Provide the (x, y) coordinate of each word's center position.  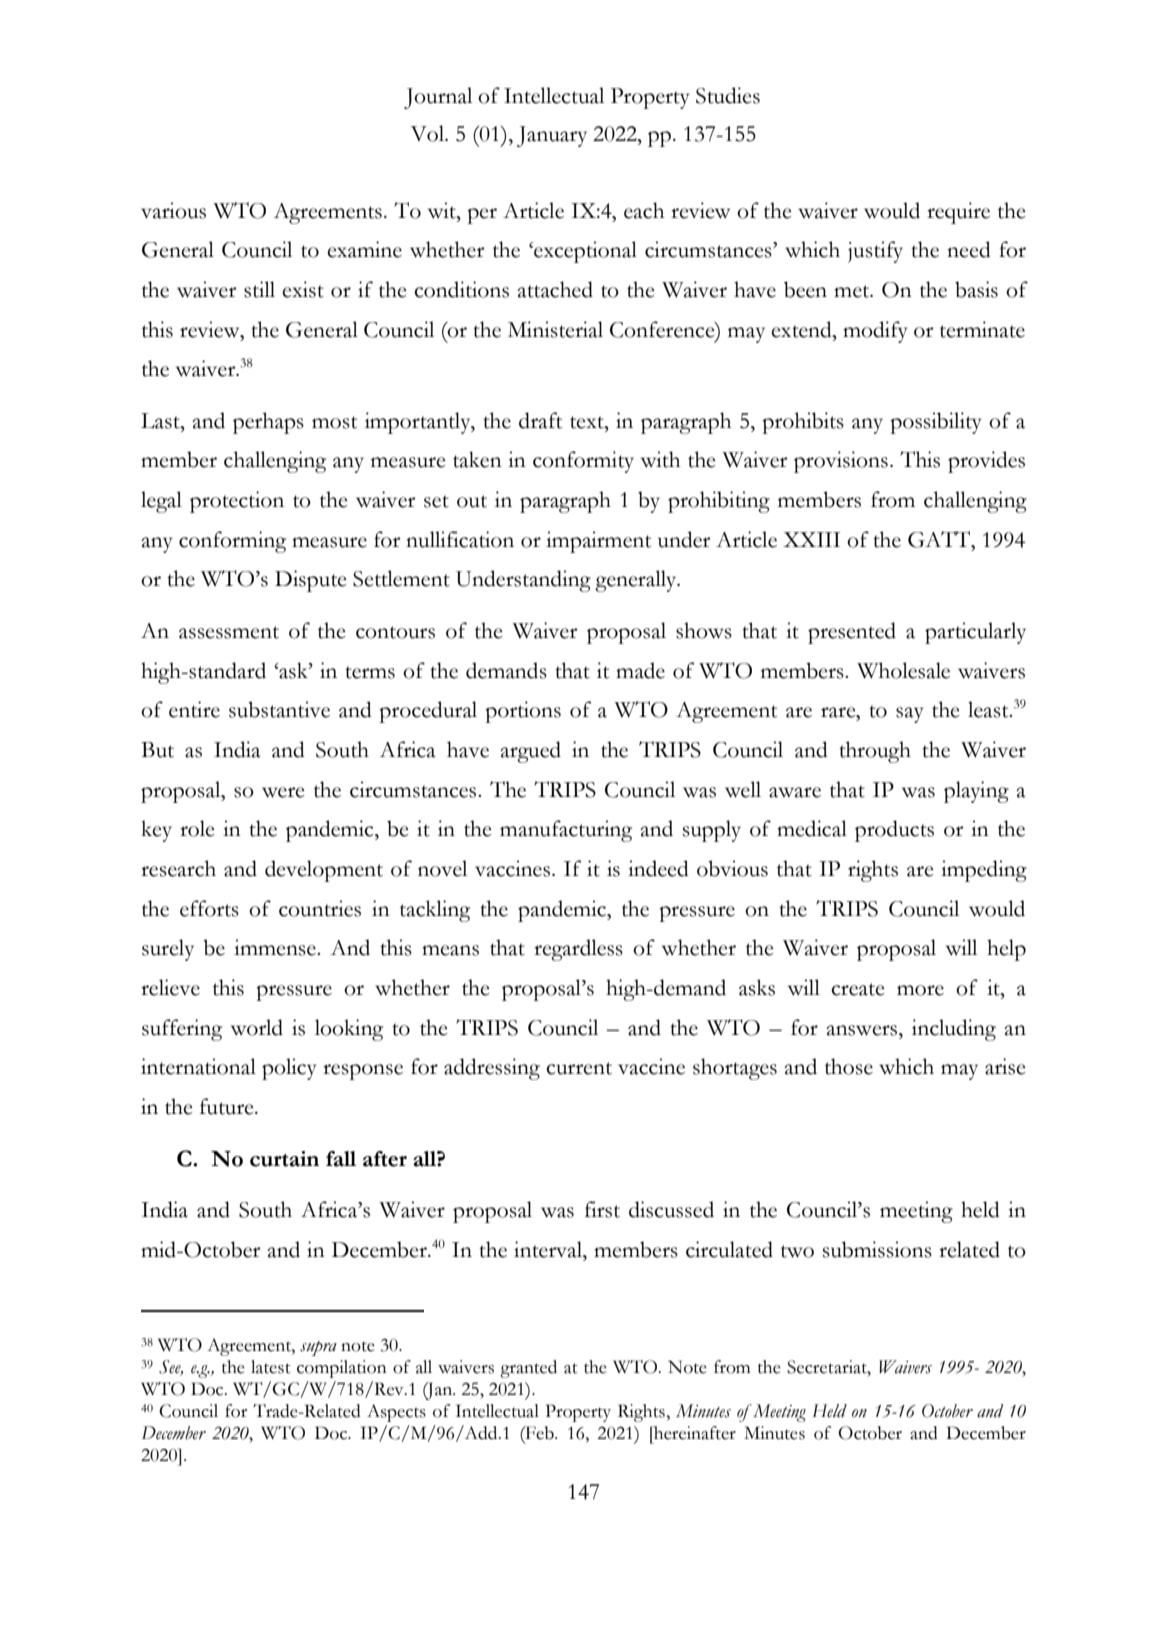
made (640, 670)
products (894, 831)
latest (271, 1367)
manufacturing (566, 831)
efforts (209, 908)
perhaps (268, 423)
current (579, 1068)
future (228, 1106)
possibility (936, 423)
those (849, 1066)
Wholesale (903, 670)
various (173, 210)
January (552, 136)
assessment (229, 632)
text (588, 422)
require (958, 213)
